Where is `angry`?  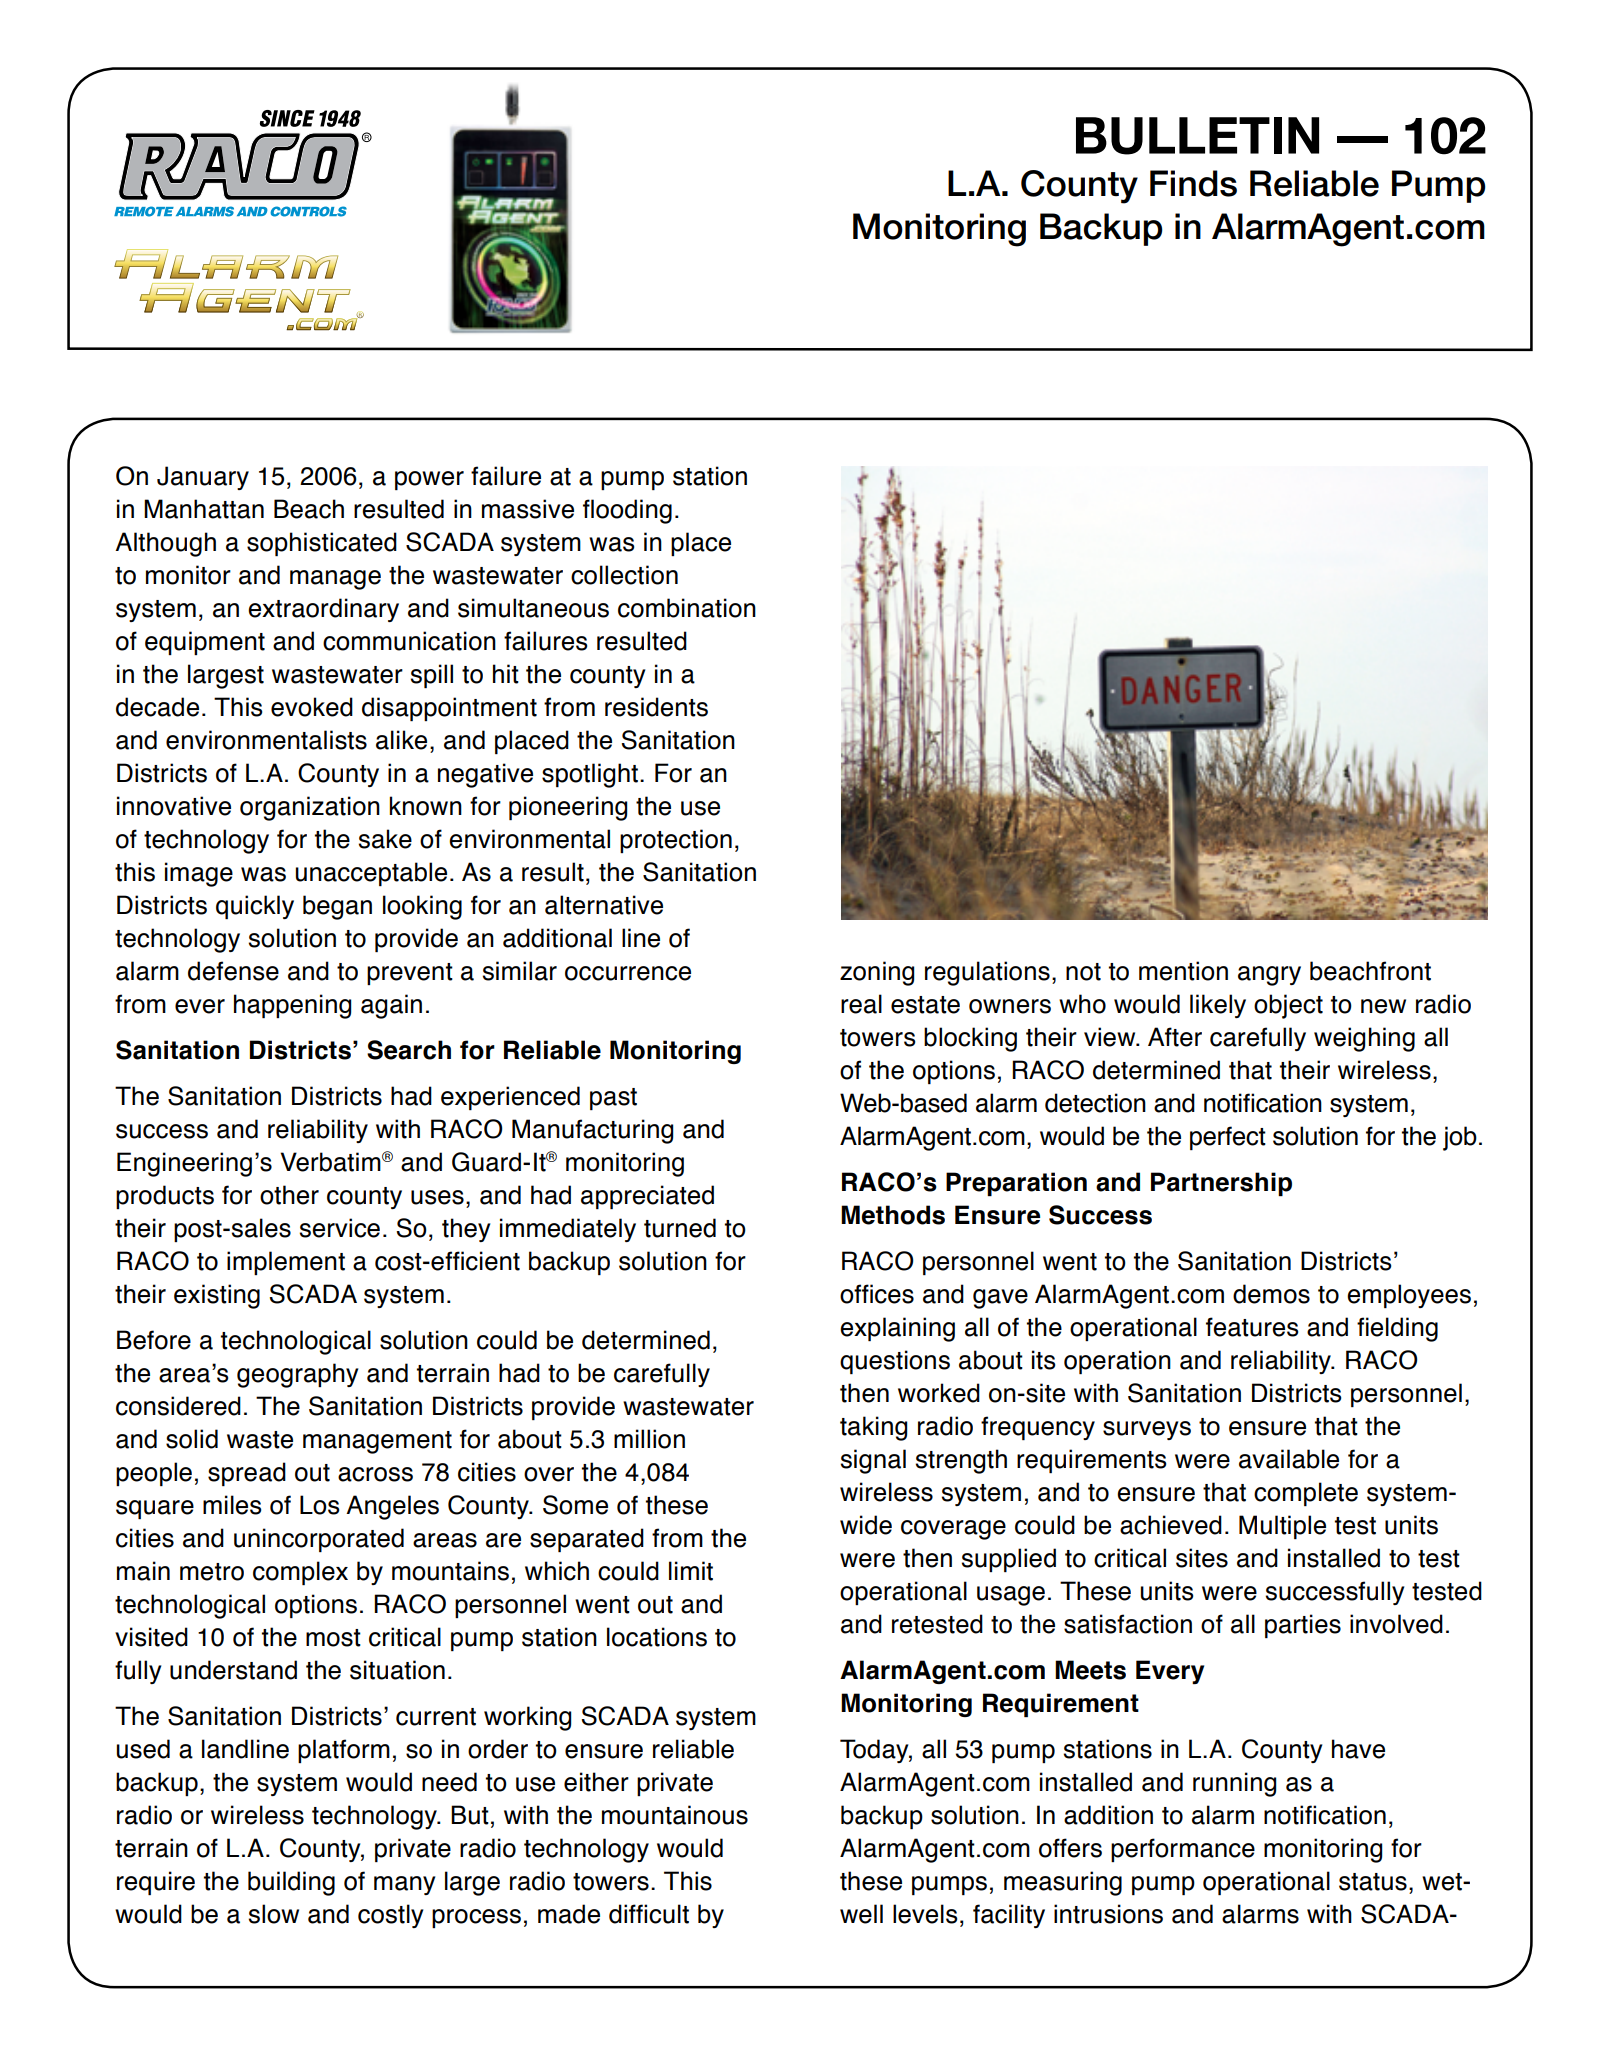
angry is located at coordinates (1269, 976).
